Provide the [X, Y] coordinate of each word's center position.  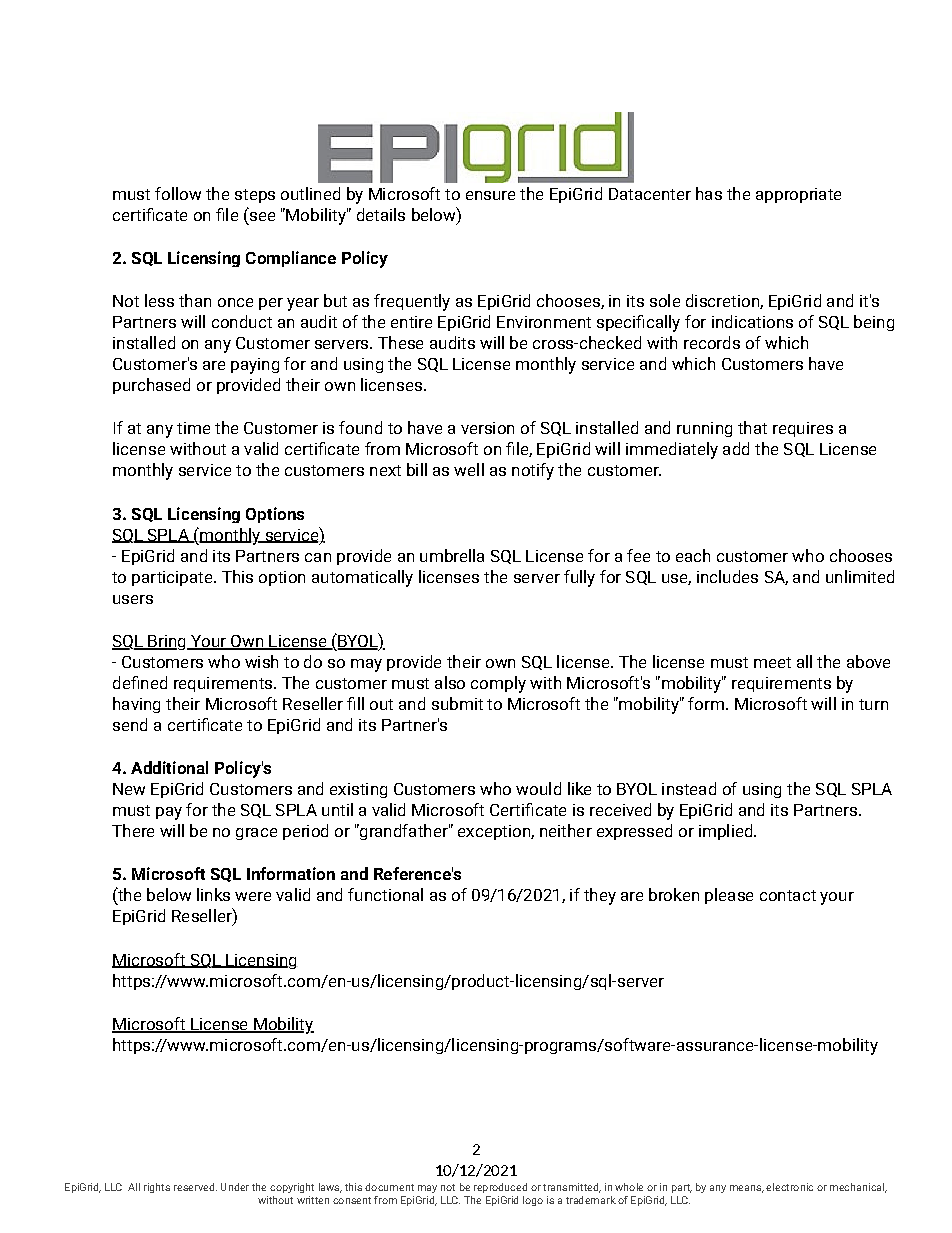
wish [261, 661]
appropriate [798, 195]
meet [772, 662]
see [262, 216]
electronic [789, 1187]
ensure [490, 195]
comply [498, 684]
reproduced [500, 1188]
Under [235, 1187]
